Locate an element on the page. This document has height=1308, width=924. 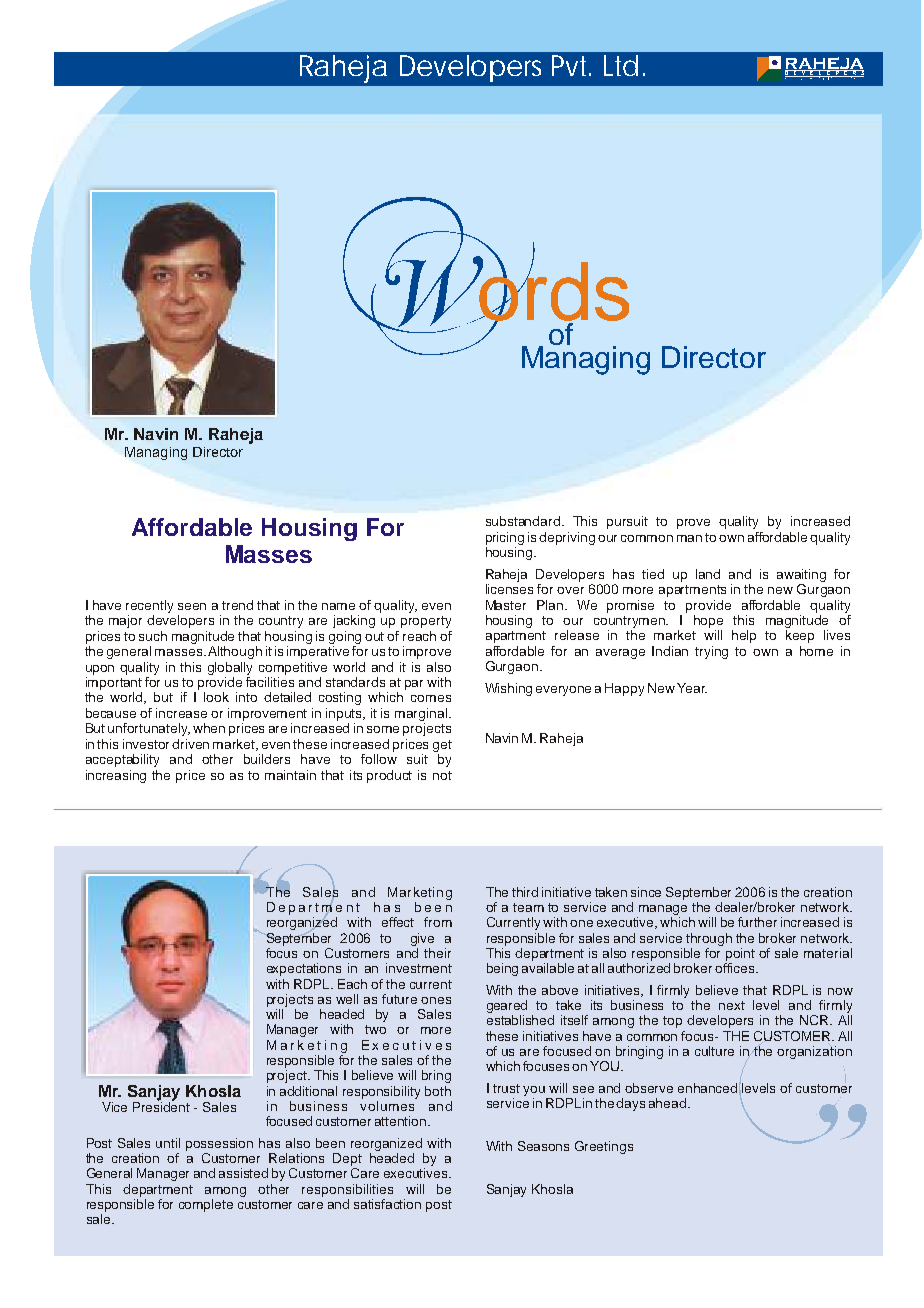
substandard is located at coordinates (523, 521).
